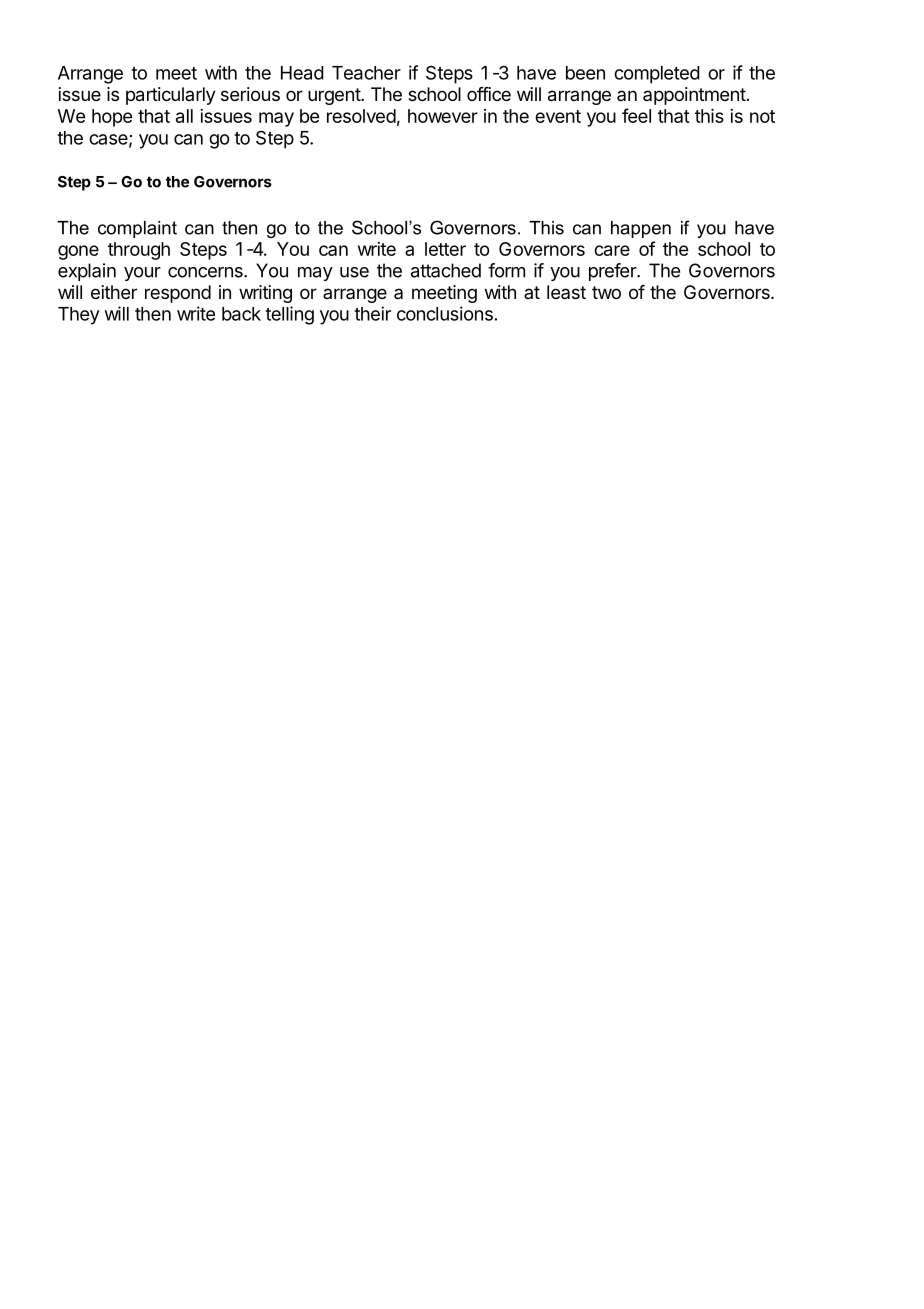  What do you see at coordinates (612, 250) in the screenshot?
I see `care` at bounding box center [612, 250].
